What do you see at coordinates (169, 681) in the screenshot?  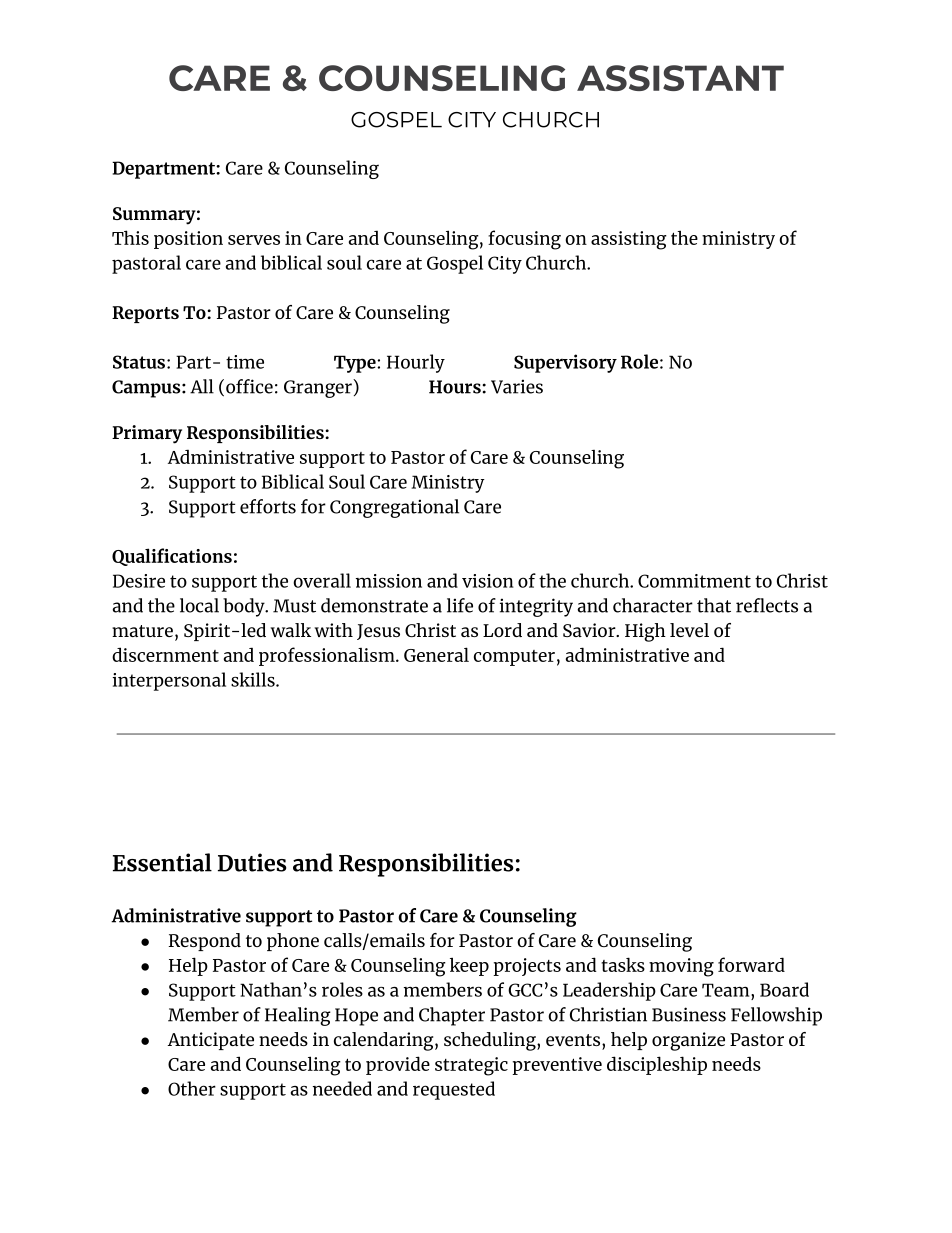 I see `interpersonal` at bounding box center [169, 681].
